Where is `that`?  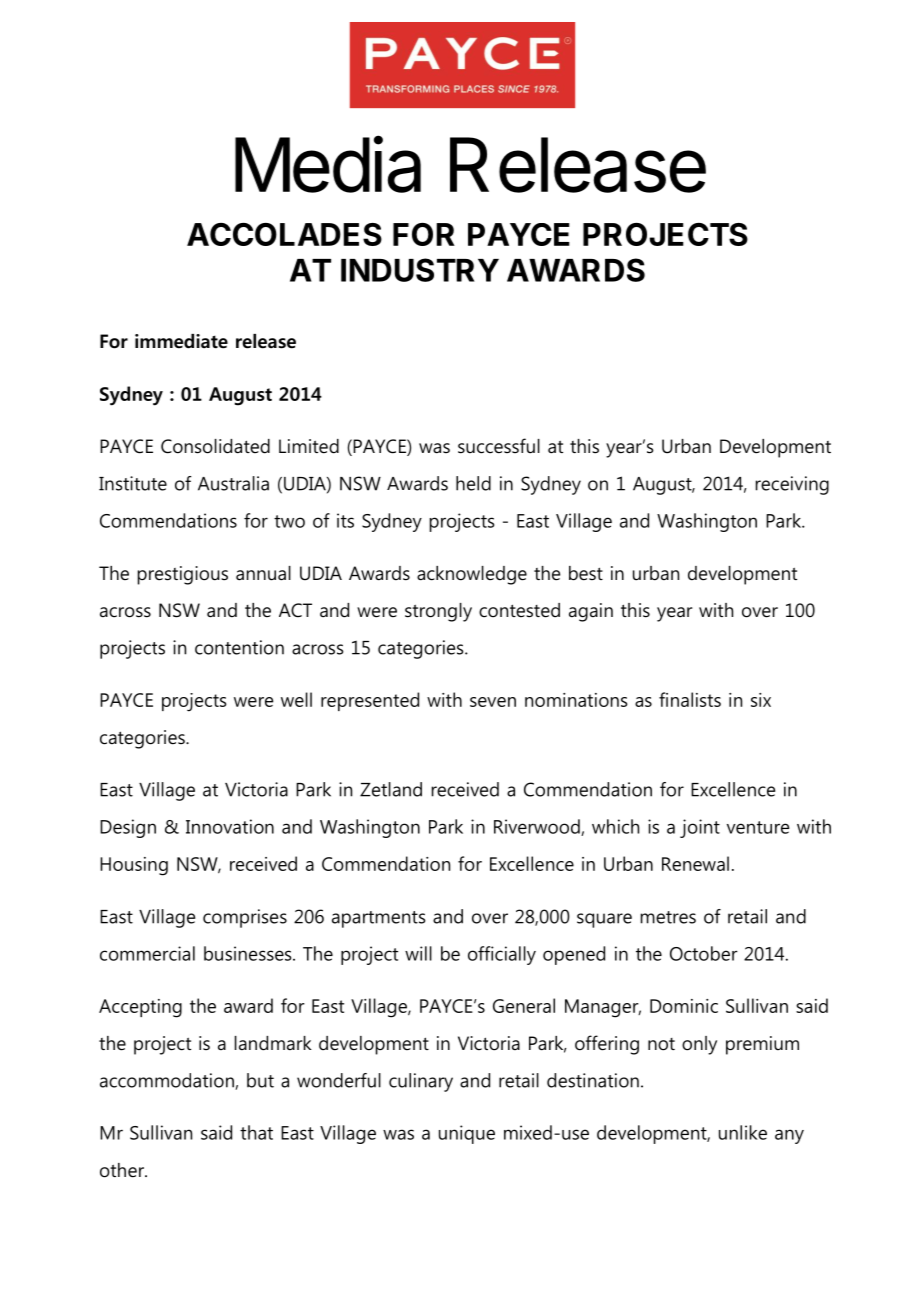
that is located at coordinates (256, 1132).
